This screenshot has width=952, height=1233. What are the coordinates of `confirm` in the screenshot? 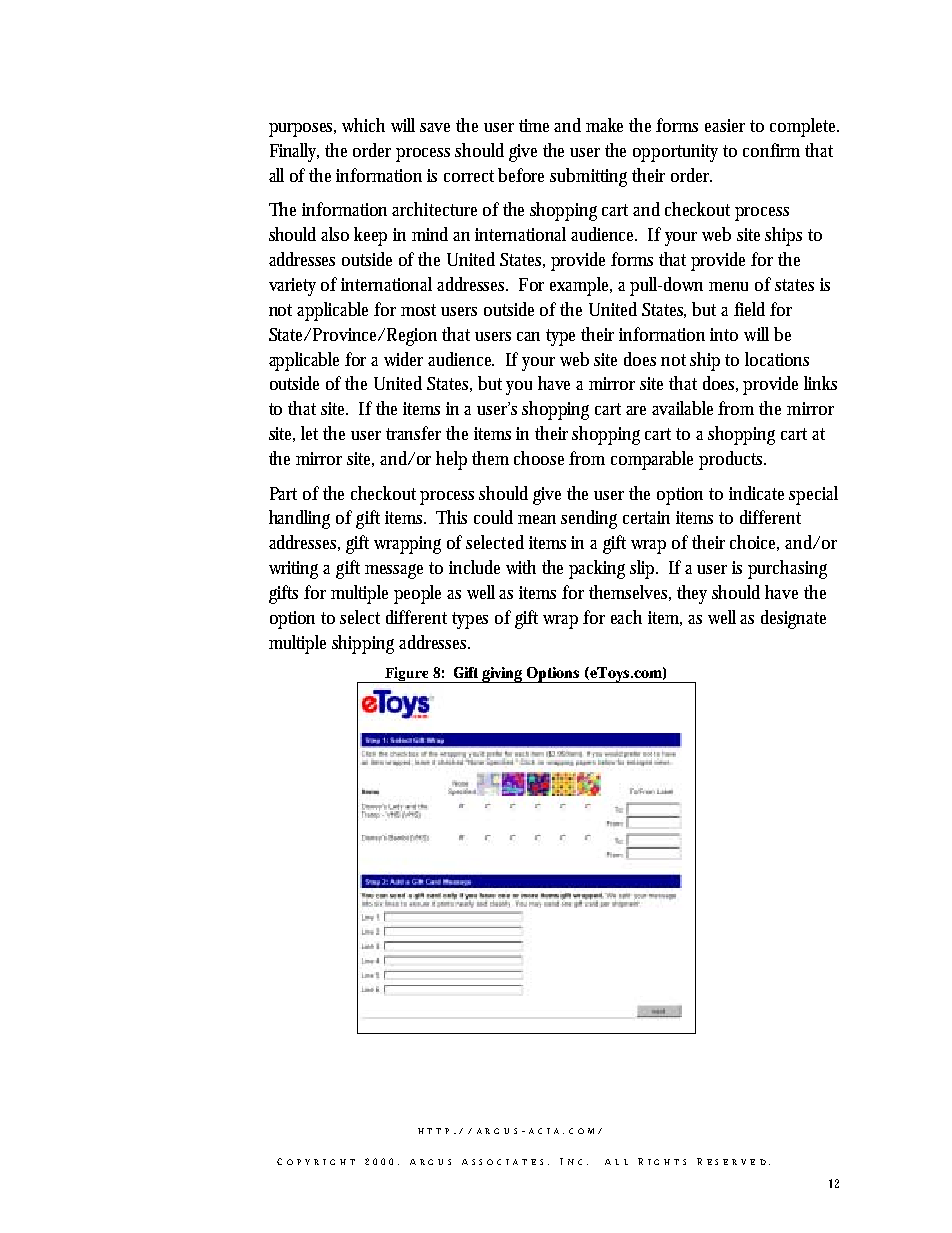 It's located at (771, 150).
